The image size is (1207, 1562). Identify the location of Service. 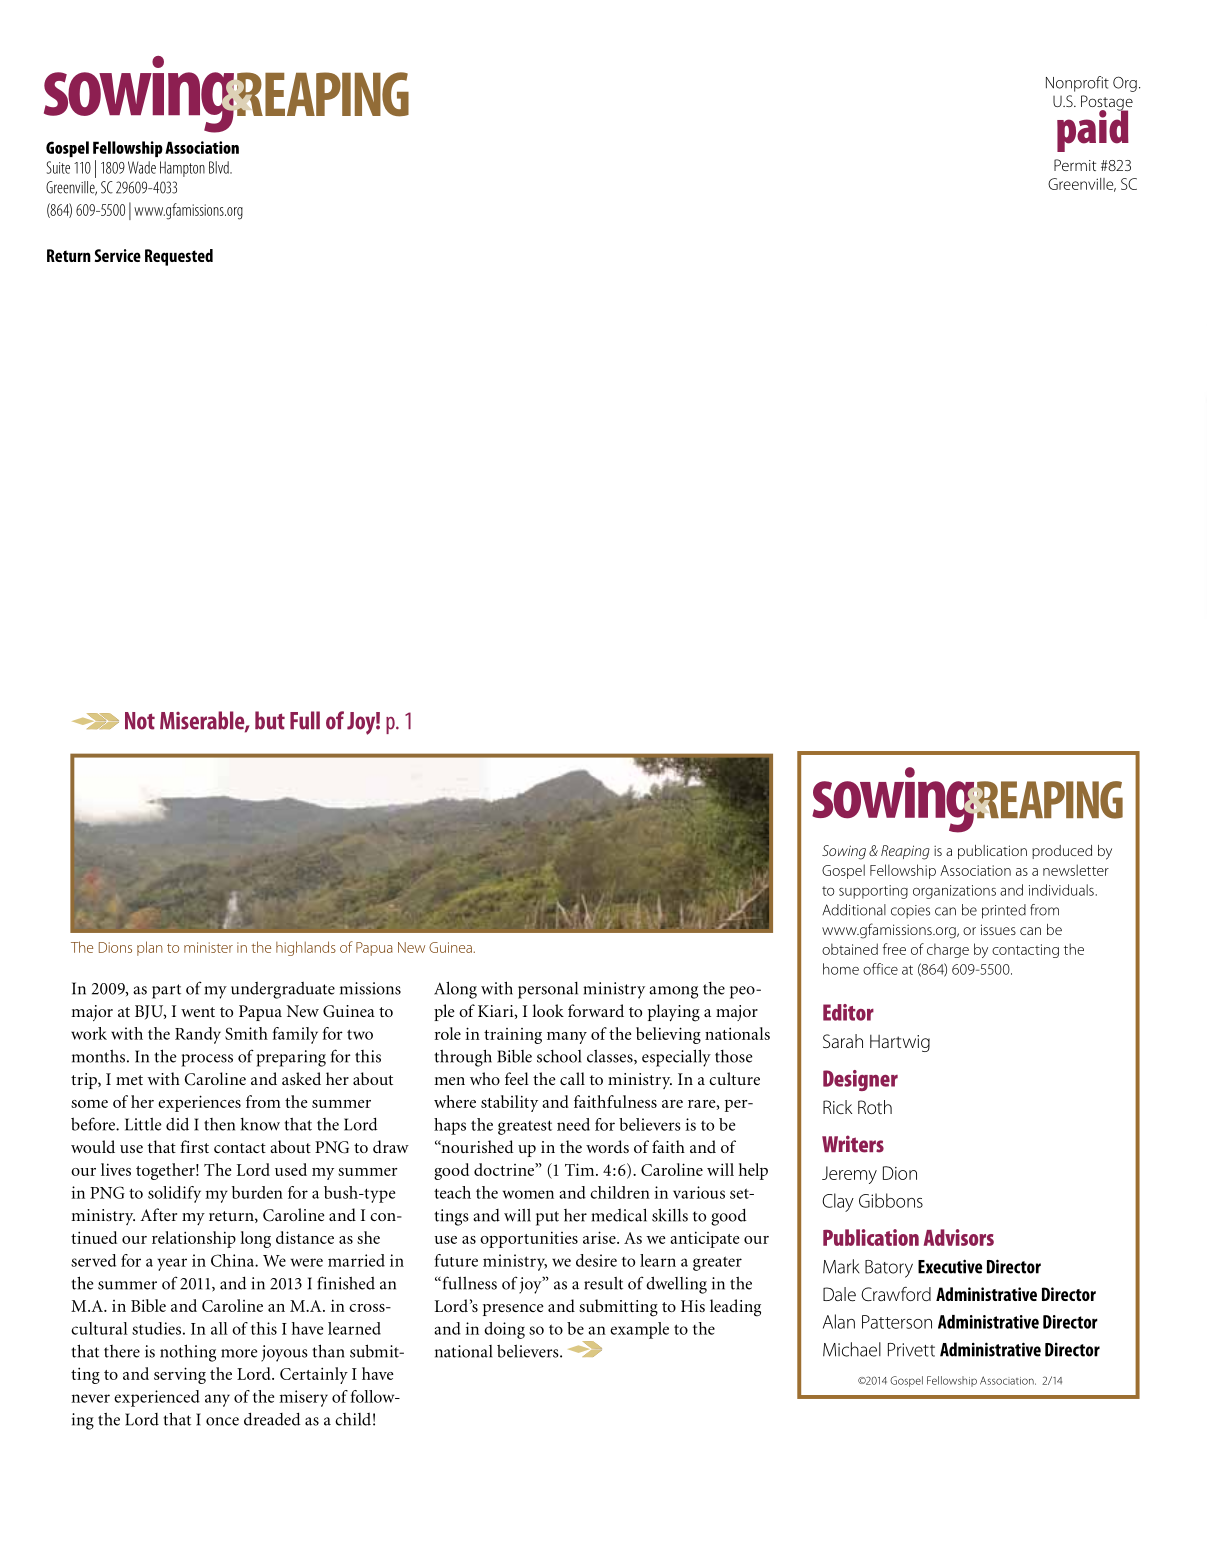
(118, 255).
